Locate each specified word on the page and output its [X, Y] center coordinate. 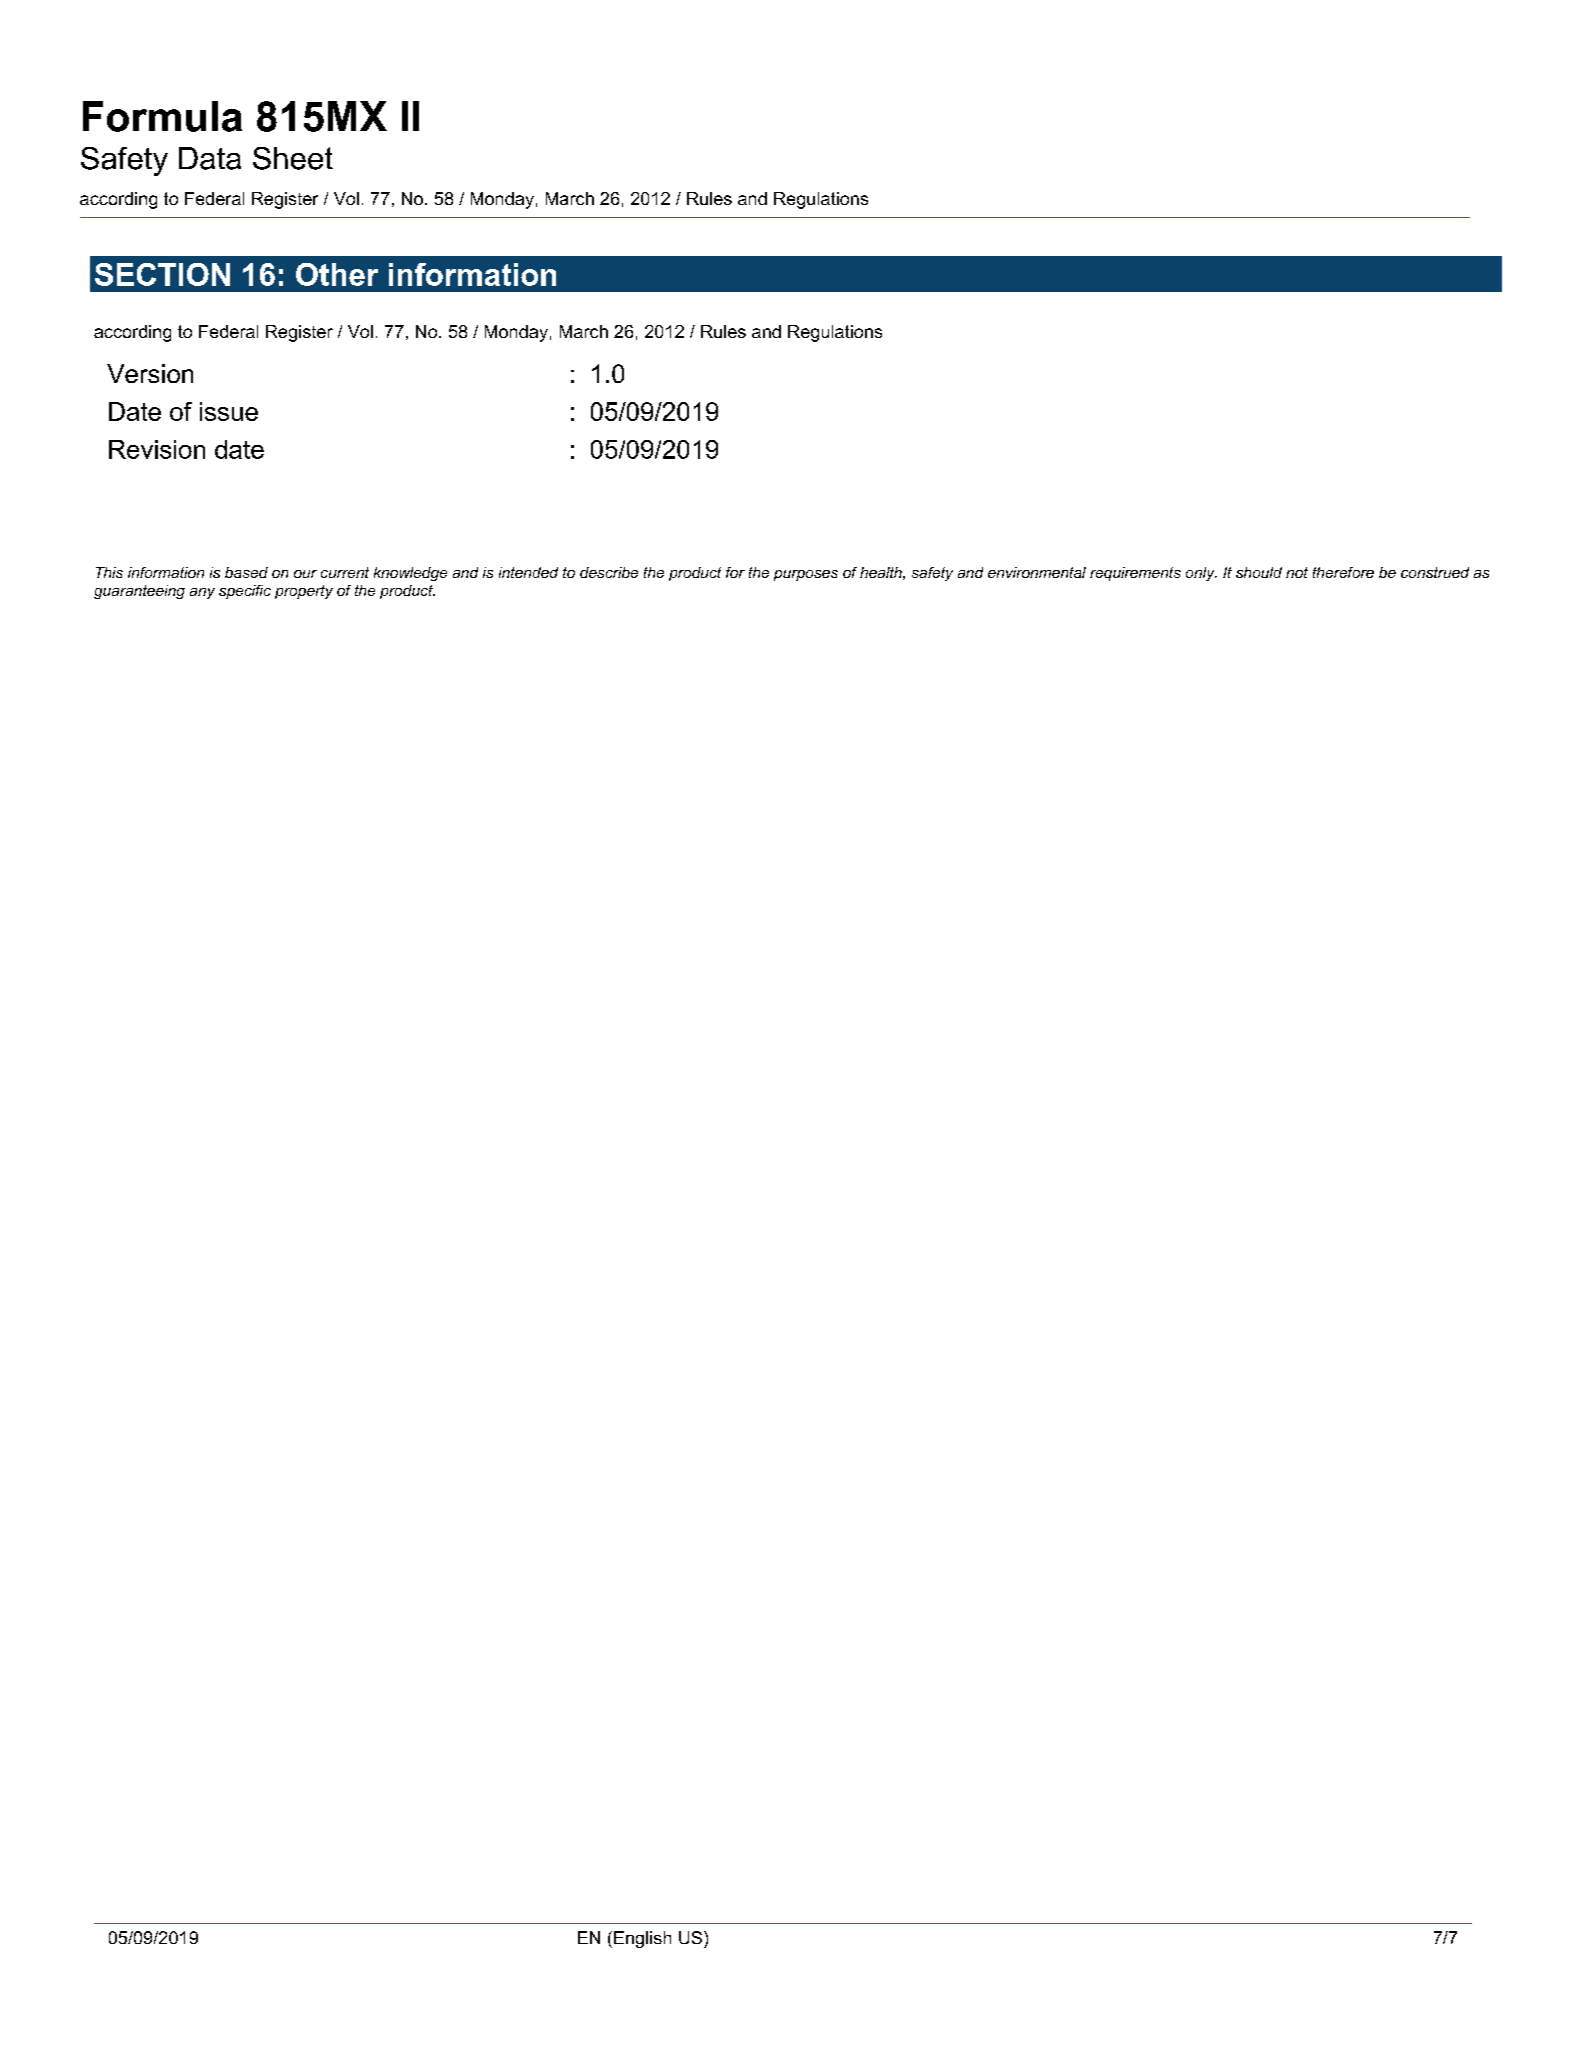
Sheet [293, 158]
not [1297, 572]
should [1259, 572]
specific [245, 592]
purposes [806, 575]
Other [337, 274]
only [1201, 574]
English [642, 1939]
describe [609, 572]
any [202, 593]
